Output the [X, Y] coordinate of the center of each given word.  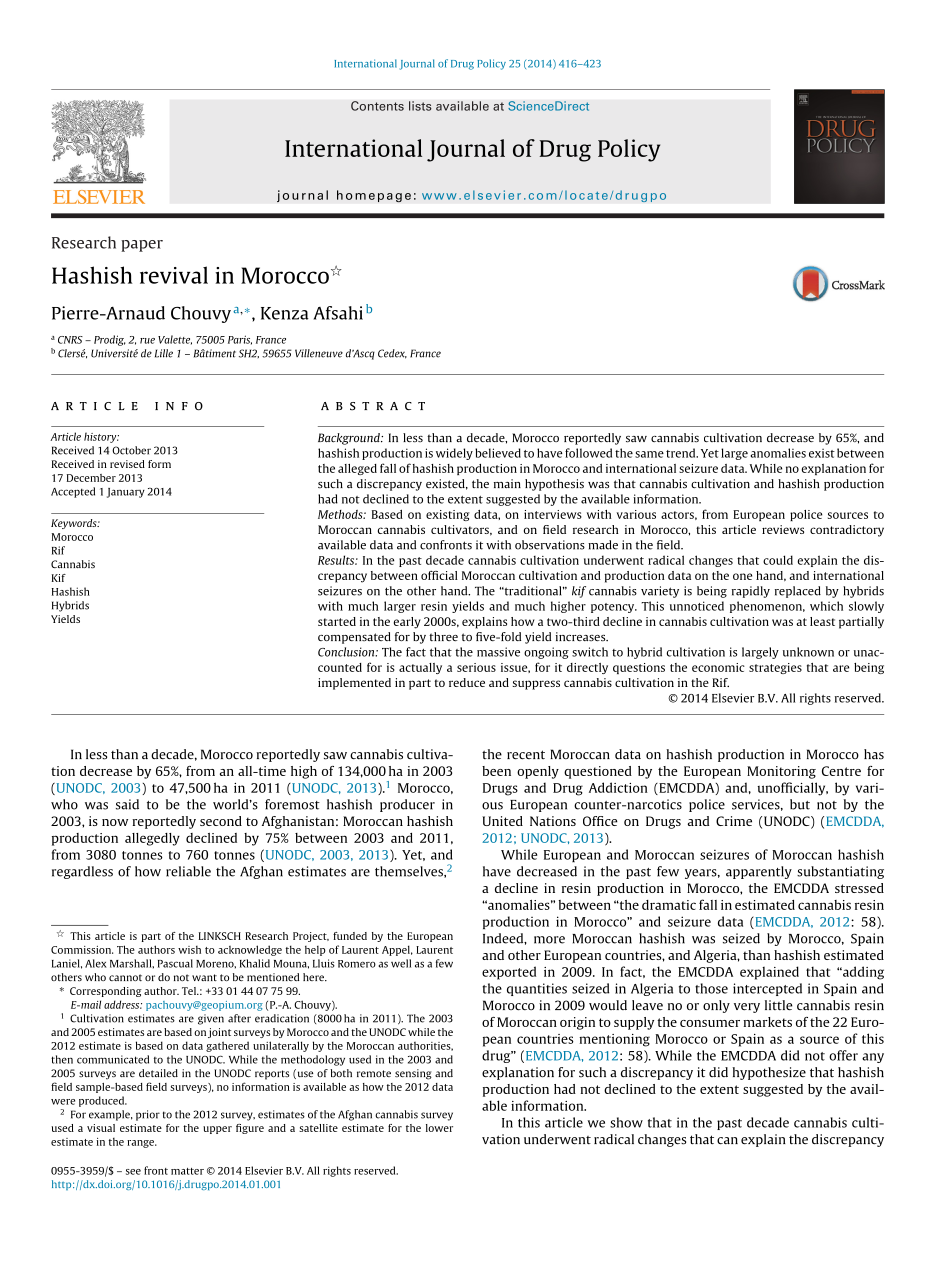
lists [420, 106]
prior [148, 1115]
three [443, 636]
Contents [377, 106]
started [337, 621]
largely [760, 653]
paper [142, 246]
